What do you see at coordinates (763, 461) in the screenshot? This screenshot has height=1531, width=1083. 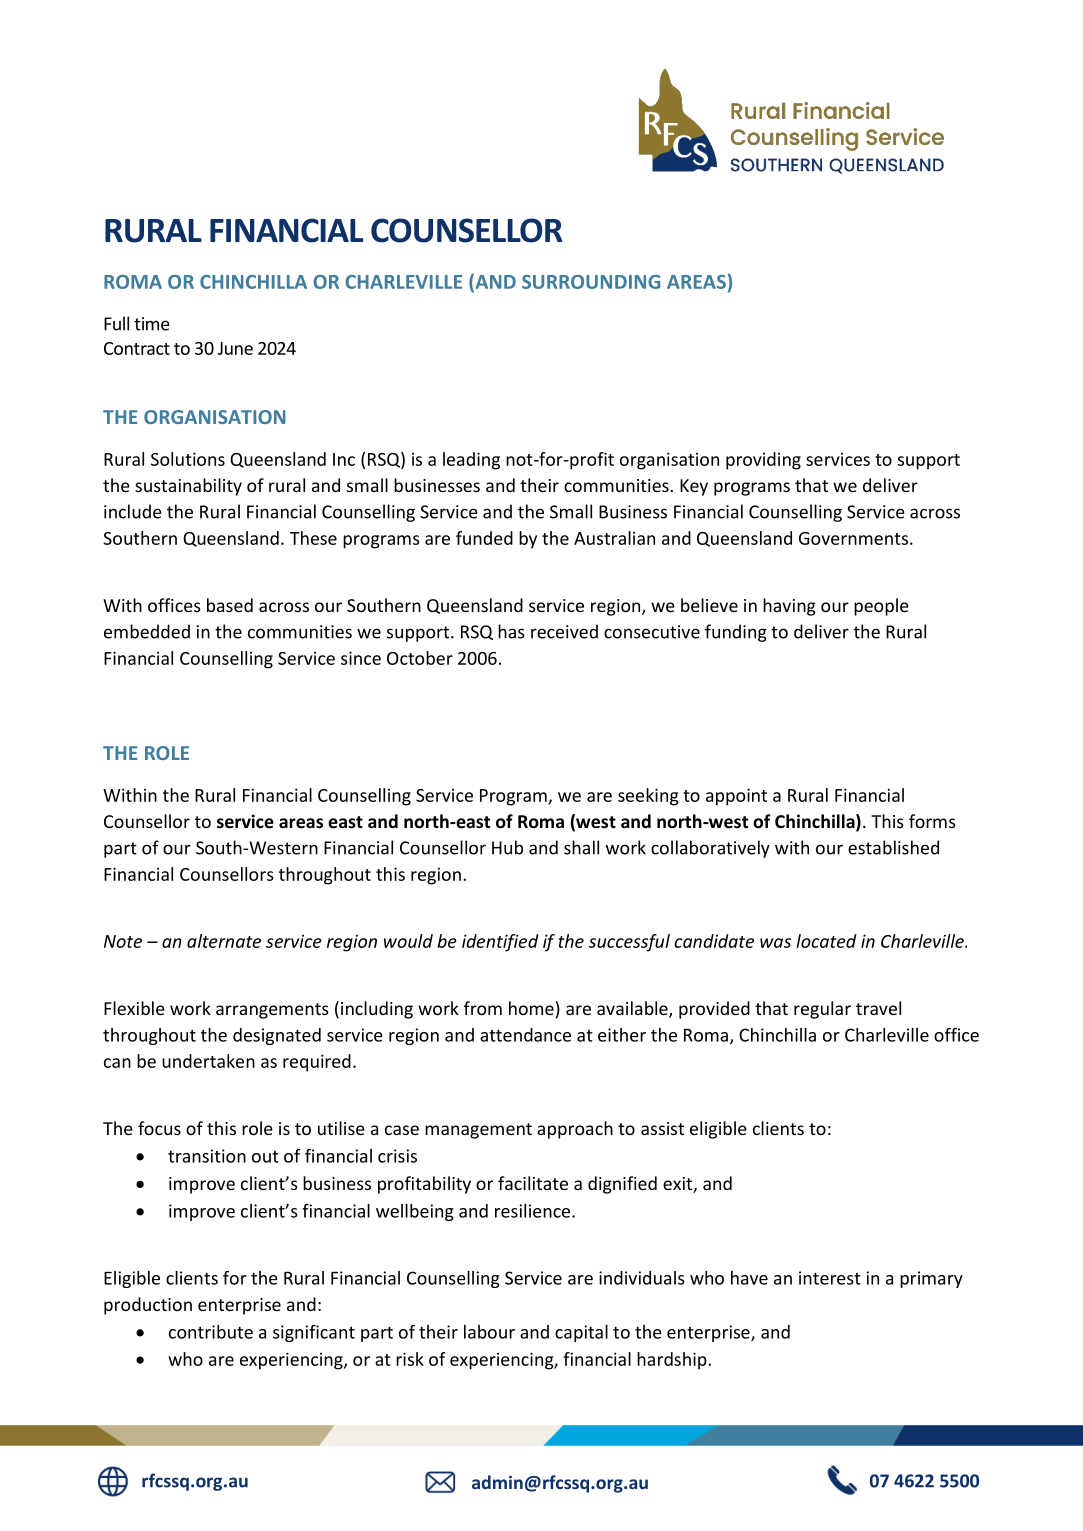 I see `providing` at bounding box center [763, 461].
